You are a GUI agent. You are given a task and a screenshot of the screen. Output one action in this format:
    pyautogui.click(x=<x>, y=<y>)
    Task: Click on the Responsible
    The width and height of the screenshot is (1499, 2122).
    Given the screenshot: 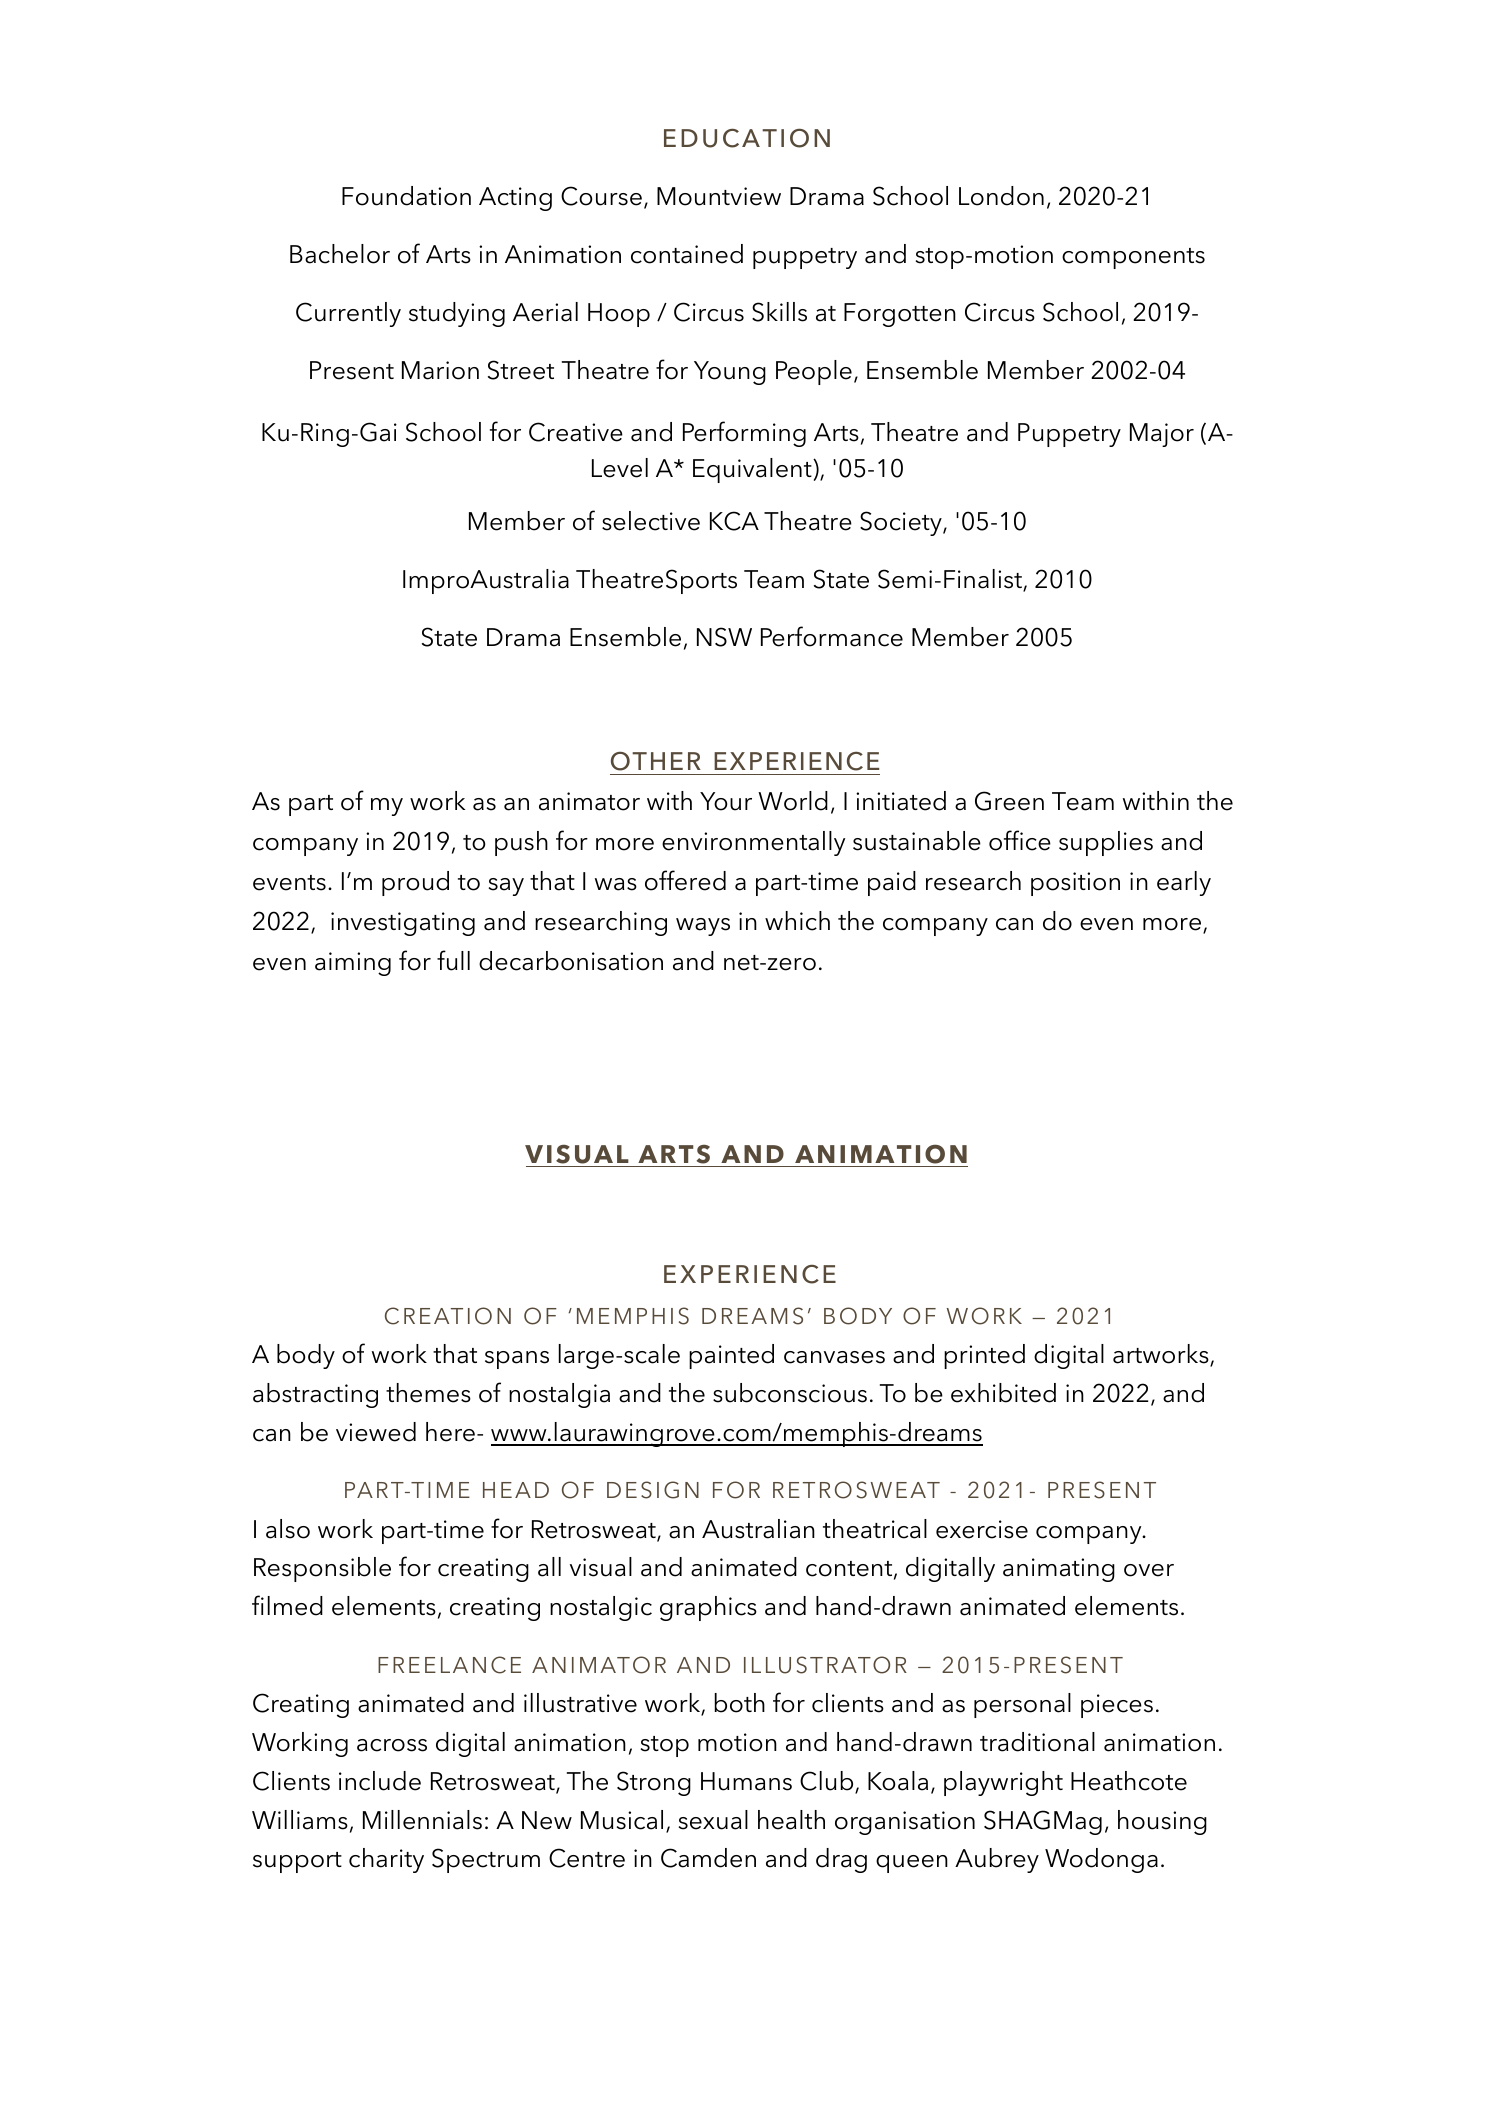 What is the action you would take?
    pyautogui.click(x=322, y=1569)
